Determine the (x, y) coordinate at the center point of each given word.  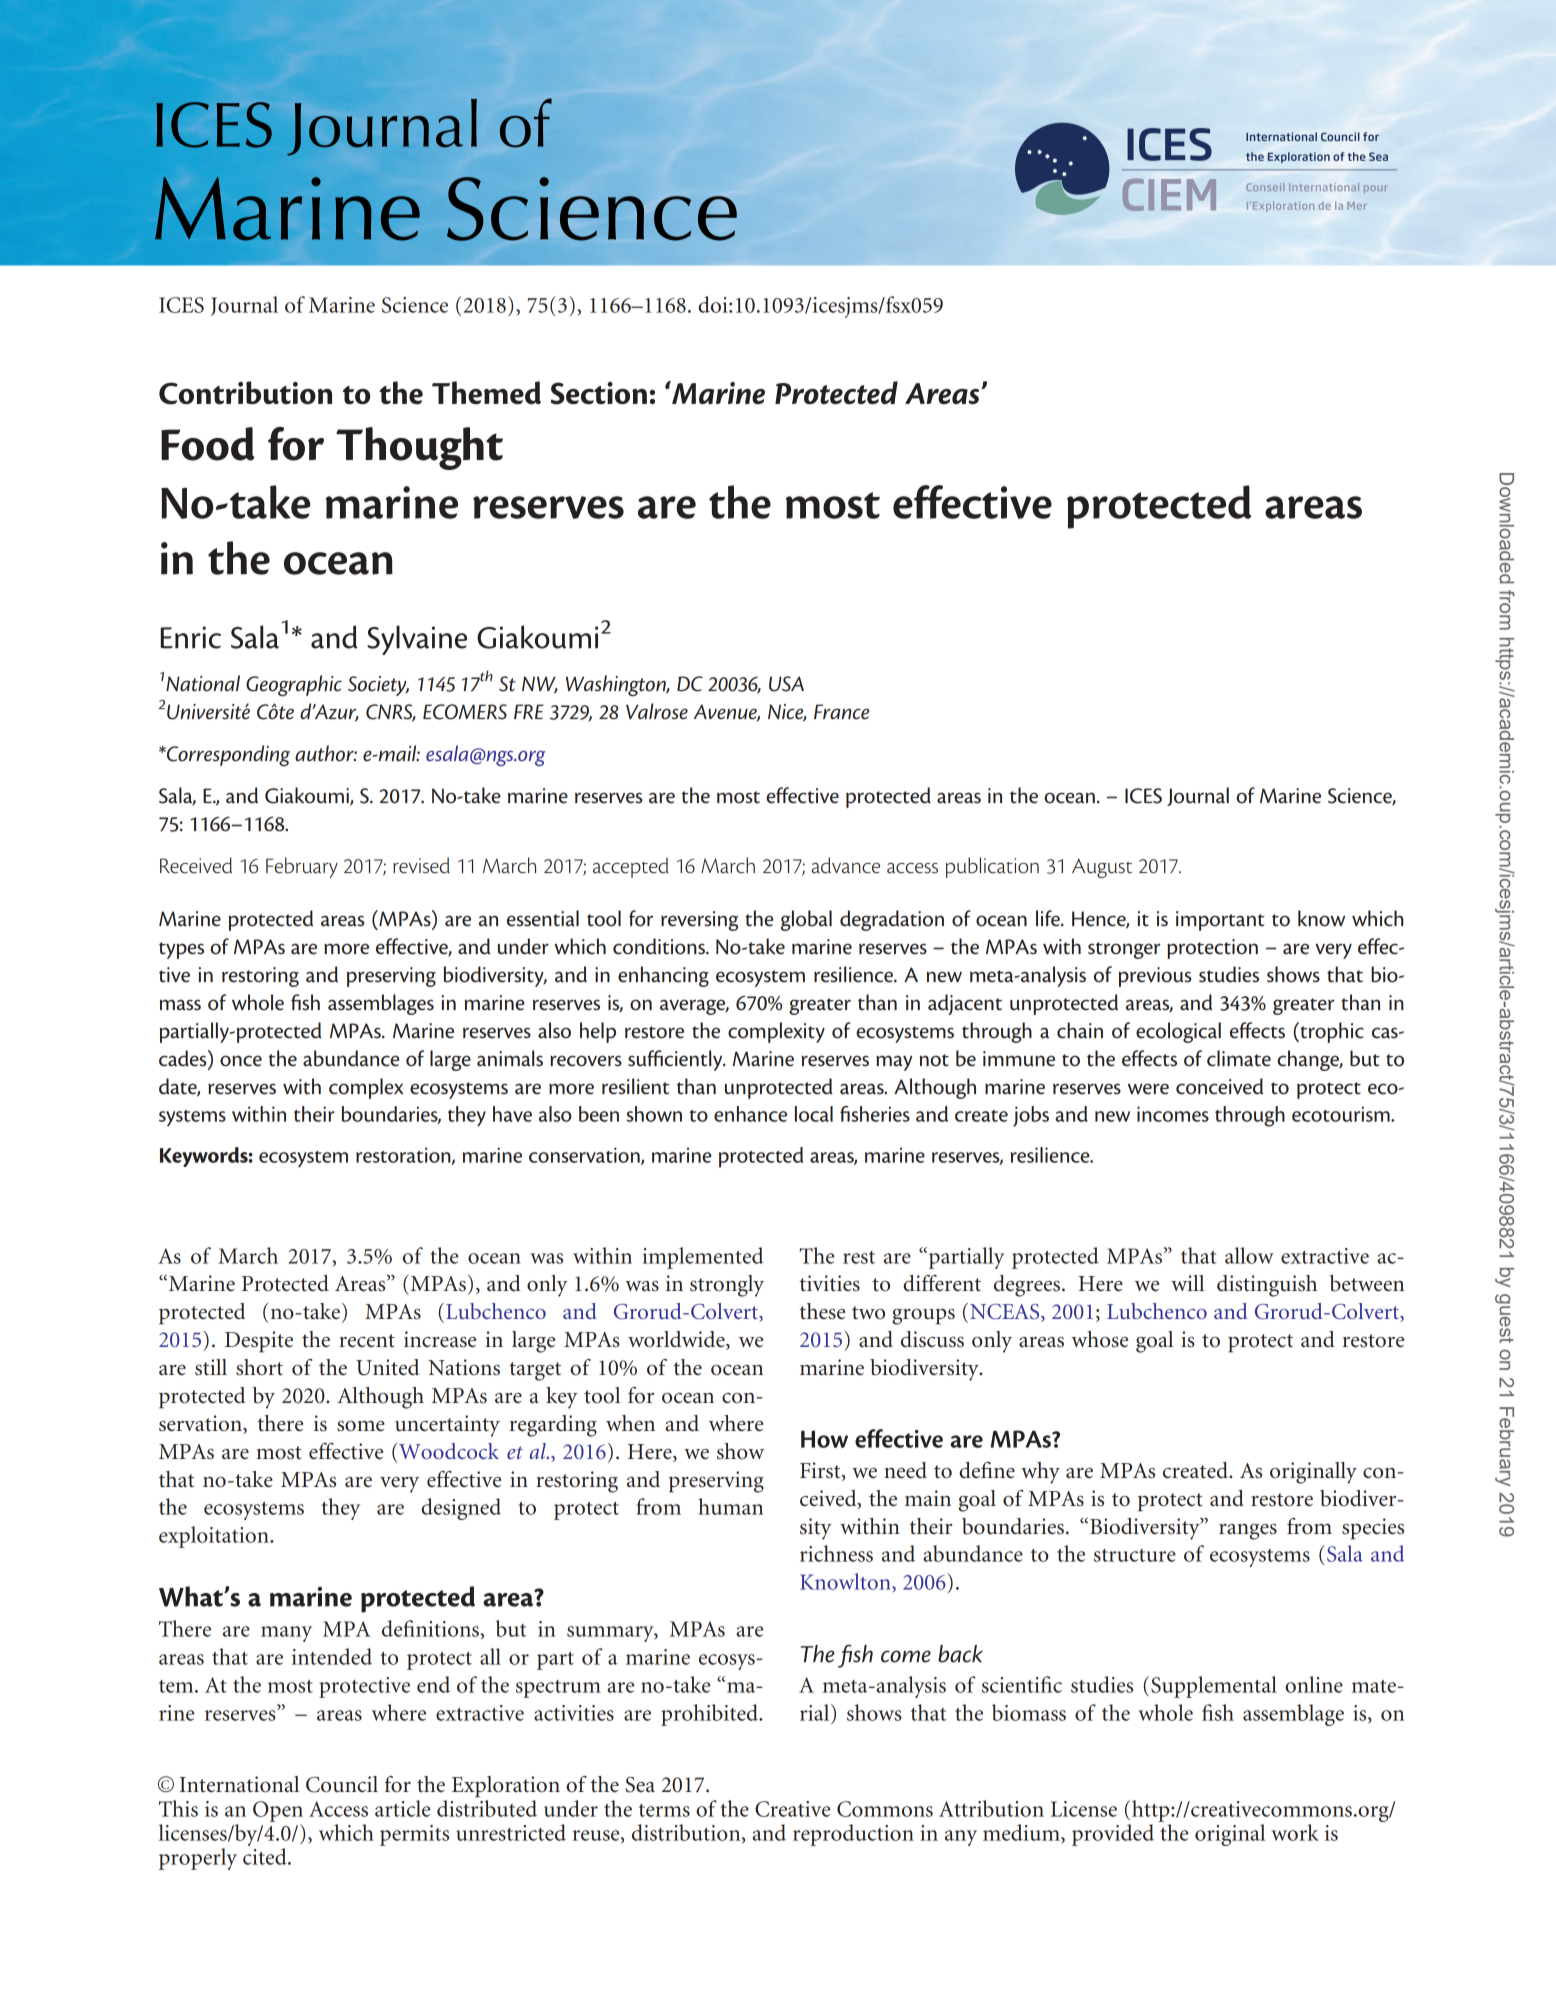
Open (278, 1811)
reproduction (853, 1835)
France (841, 712)
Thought (419, 448)
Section (599, 393)
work (1295, 1832)
